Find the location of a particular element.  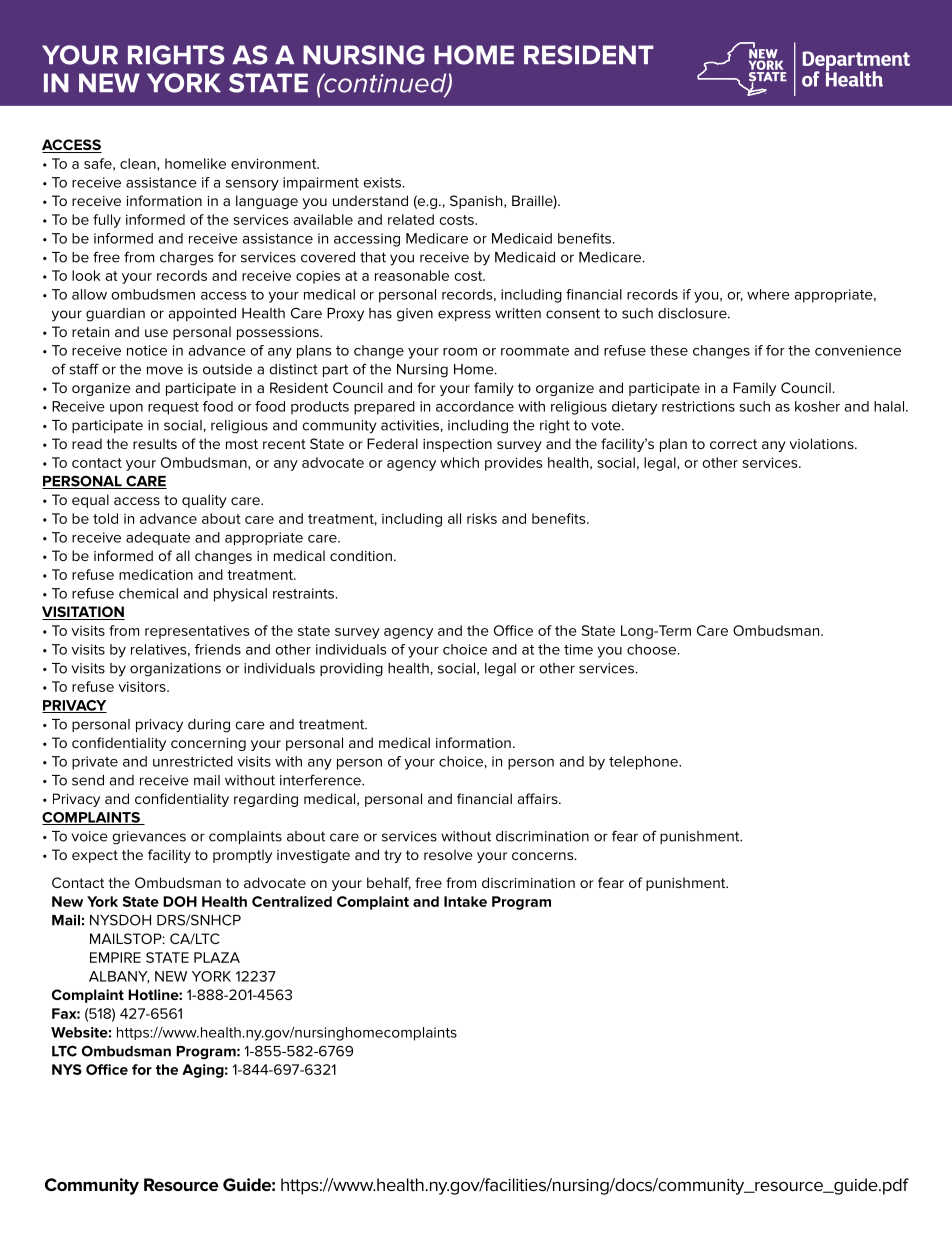

choose is located at coordinates (653, 649).
